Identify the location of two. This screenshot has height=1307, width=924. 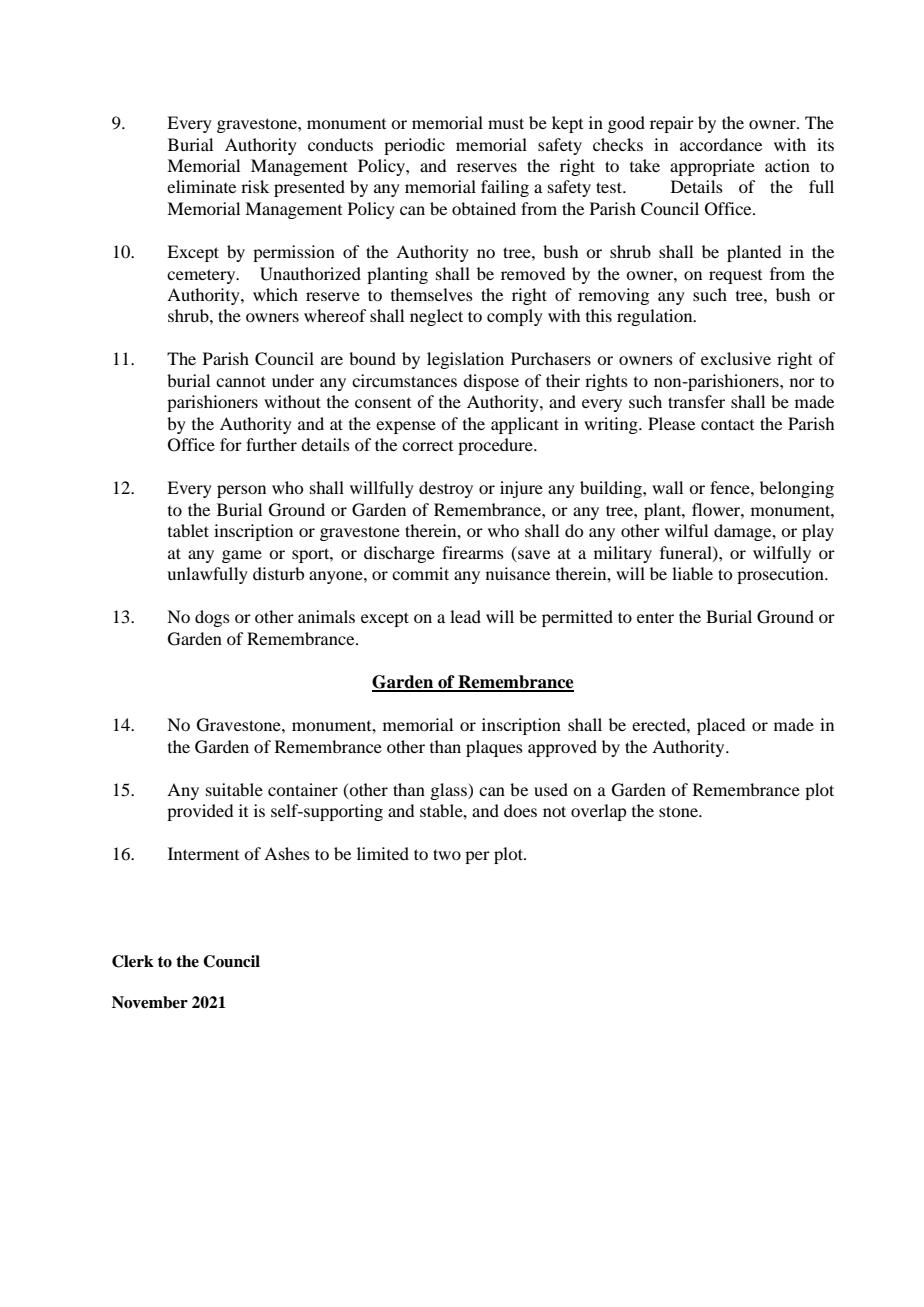
(447, 854).
